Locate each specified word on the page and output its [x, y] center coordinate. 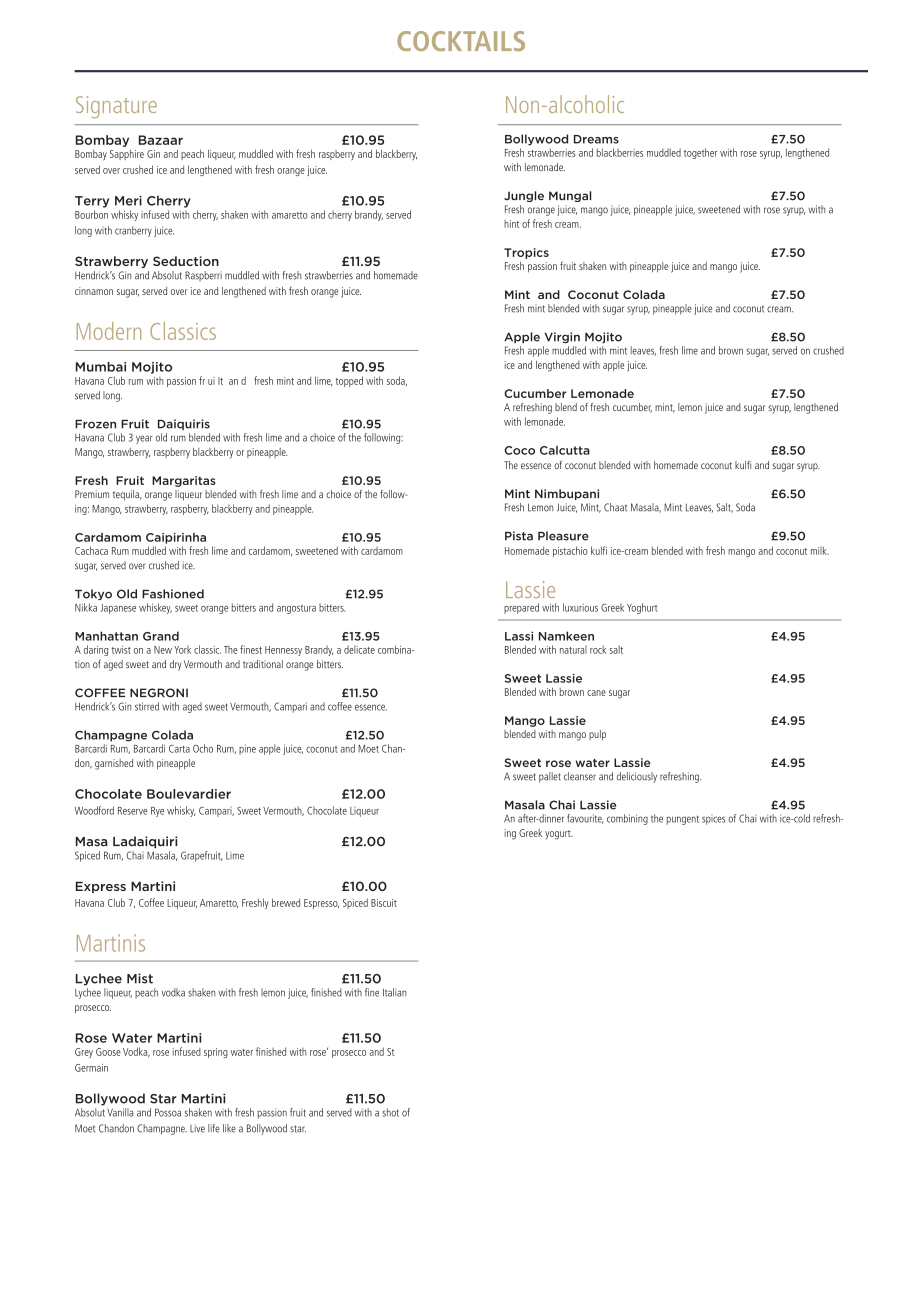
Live [197, 1128]
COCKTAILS [461, 41]
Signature [116, 107]
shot [390, 1112]
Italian [394, 992]
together [700, 153]
